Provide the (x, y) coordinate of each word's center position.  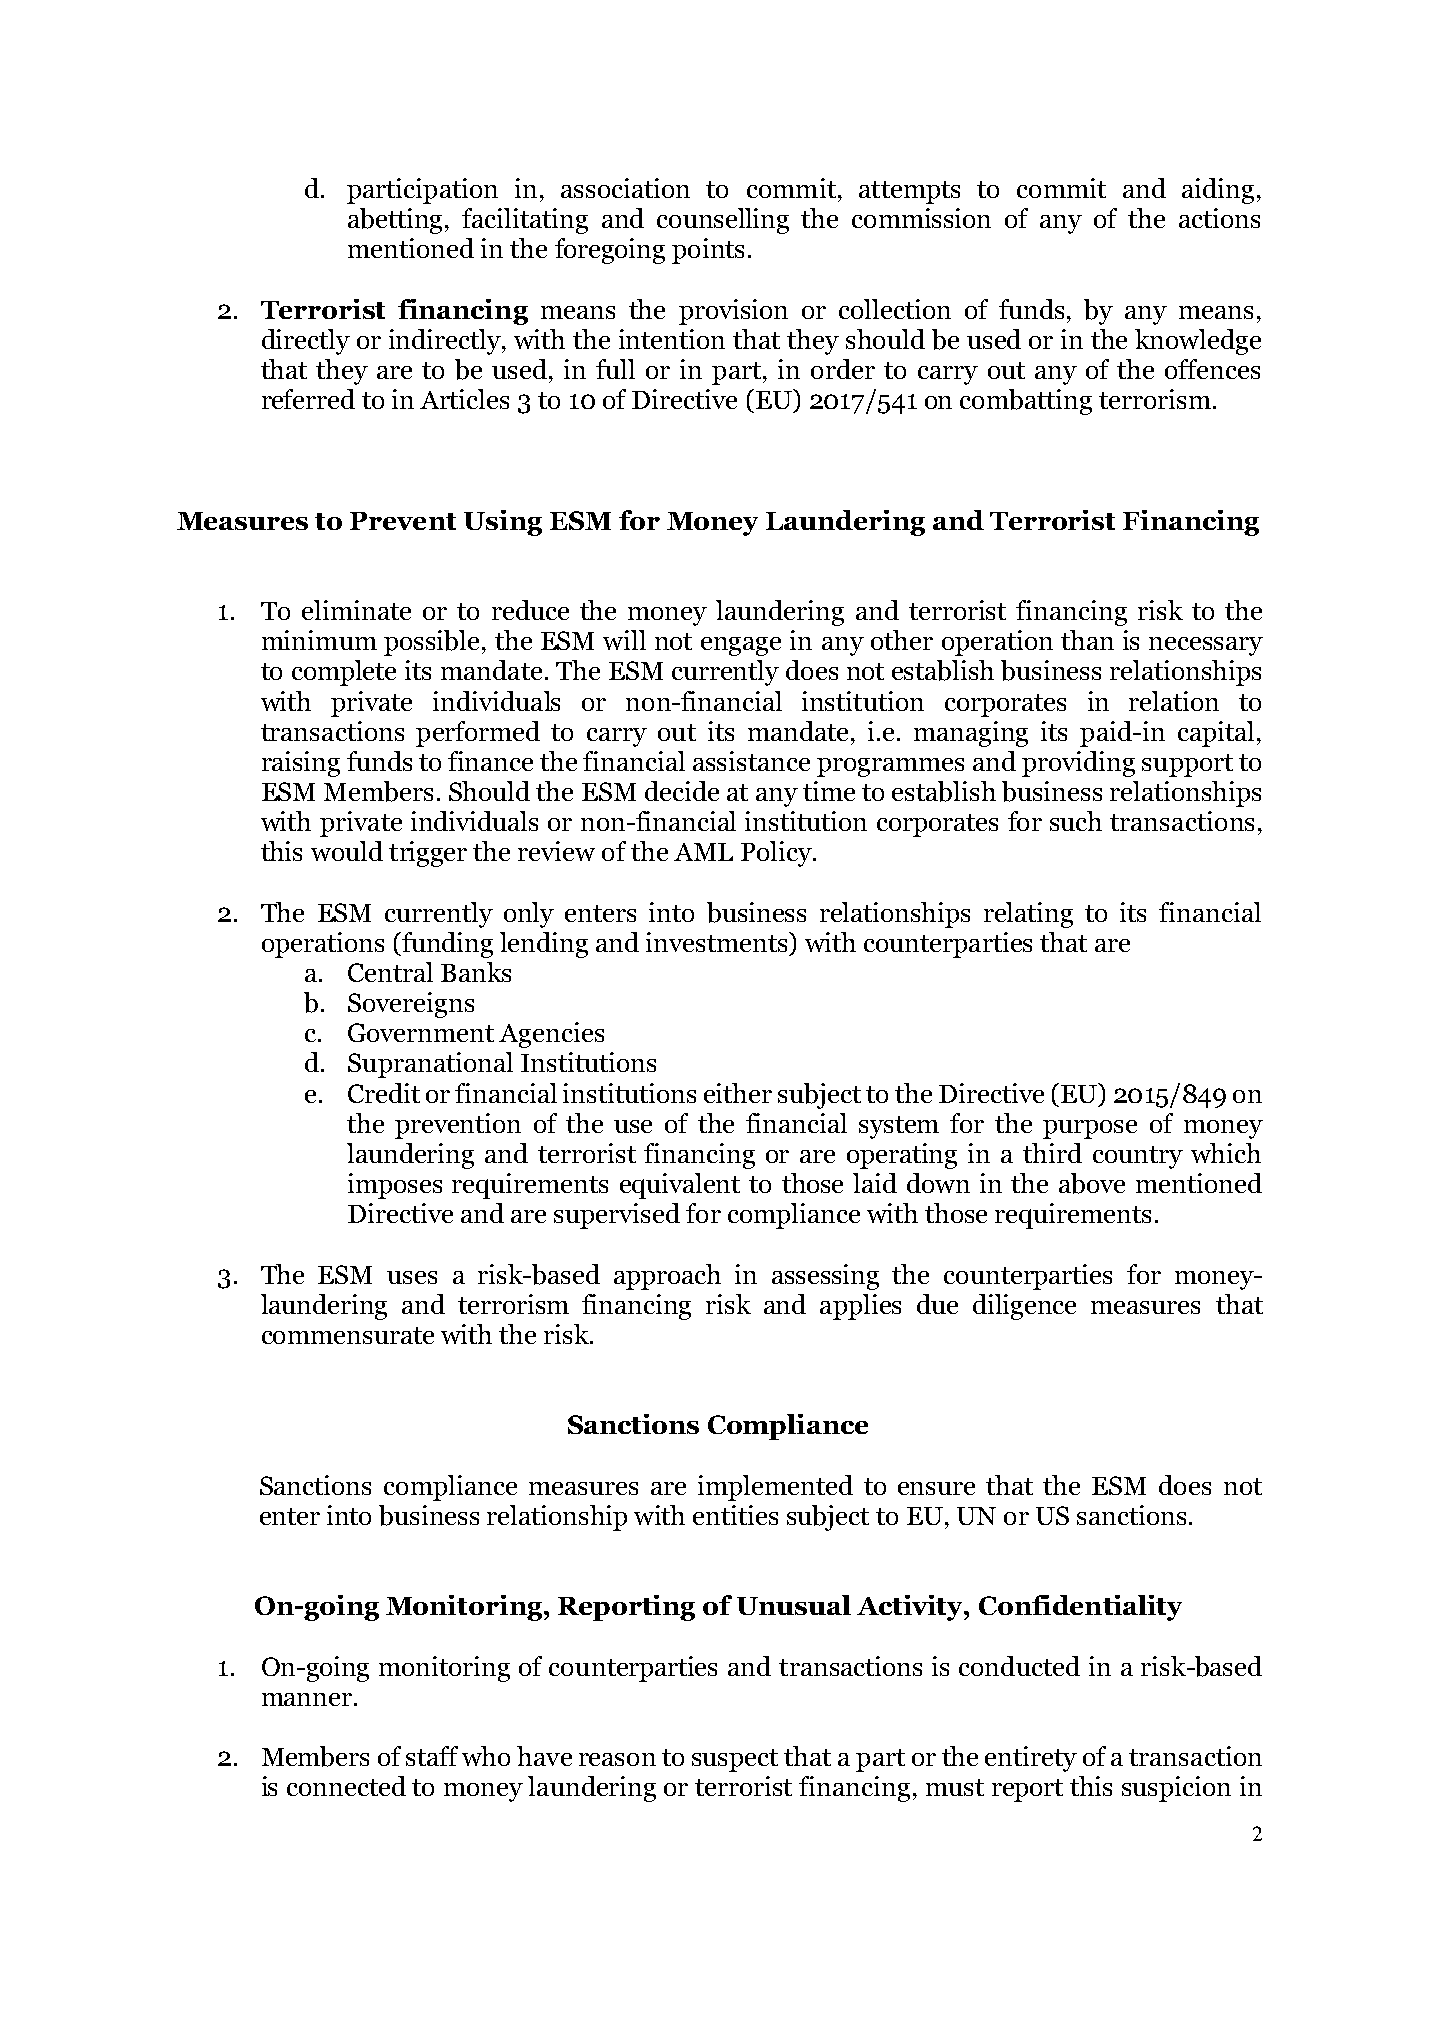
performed (478, 734)
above (1092, 1183)
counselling (723, 221)
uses (412, 1277)
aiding (1218, 191)
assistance (751, 761)
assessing (825, 1277)
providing (1078, 764)
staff (432, 1756)
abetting (397, 221)
